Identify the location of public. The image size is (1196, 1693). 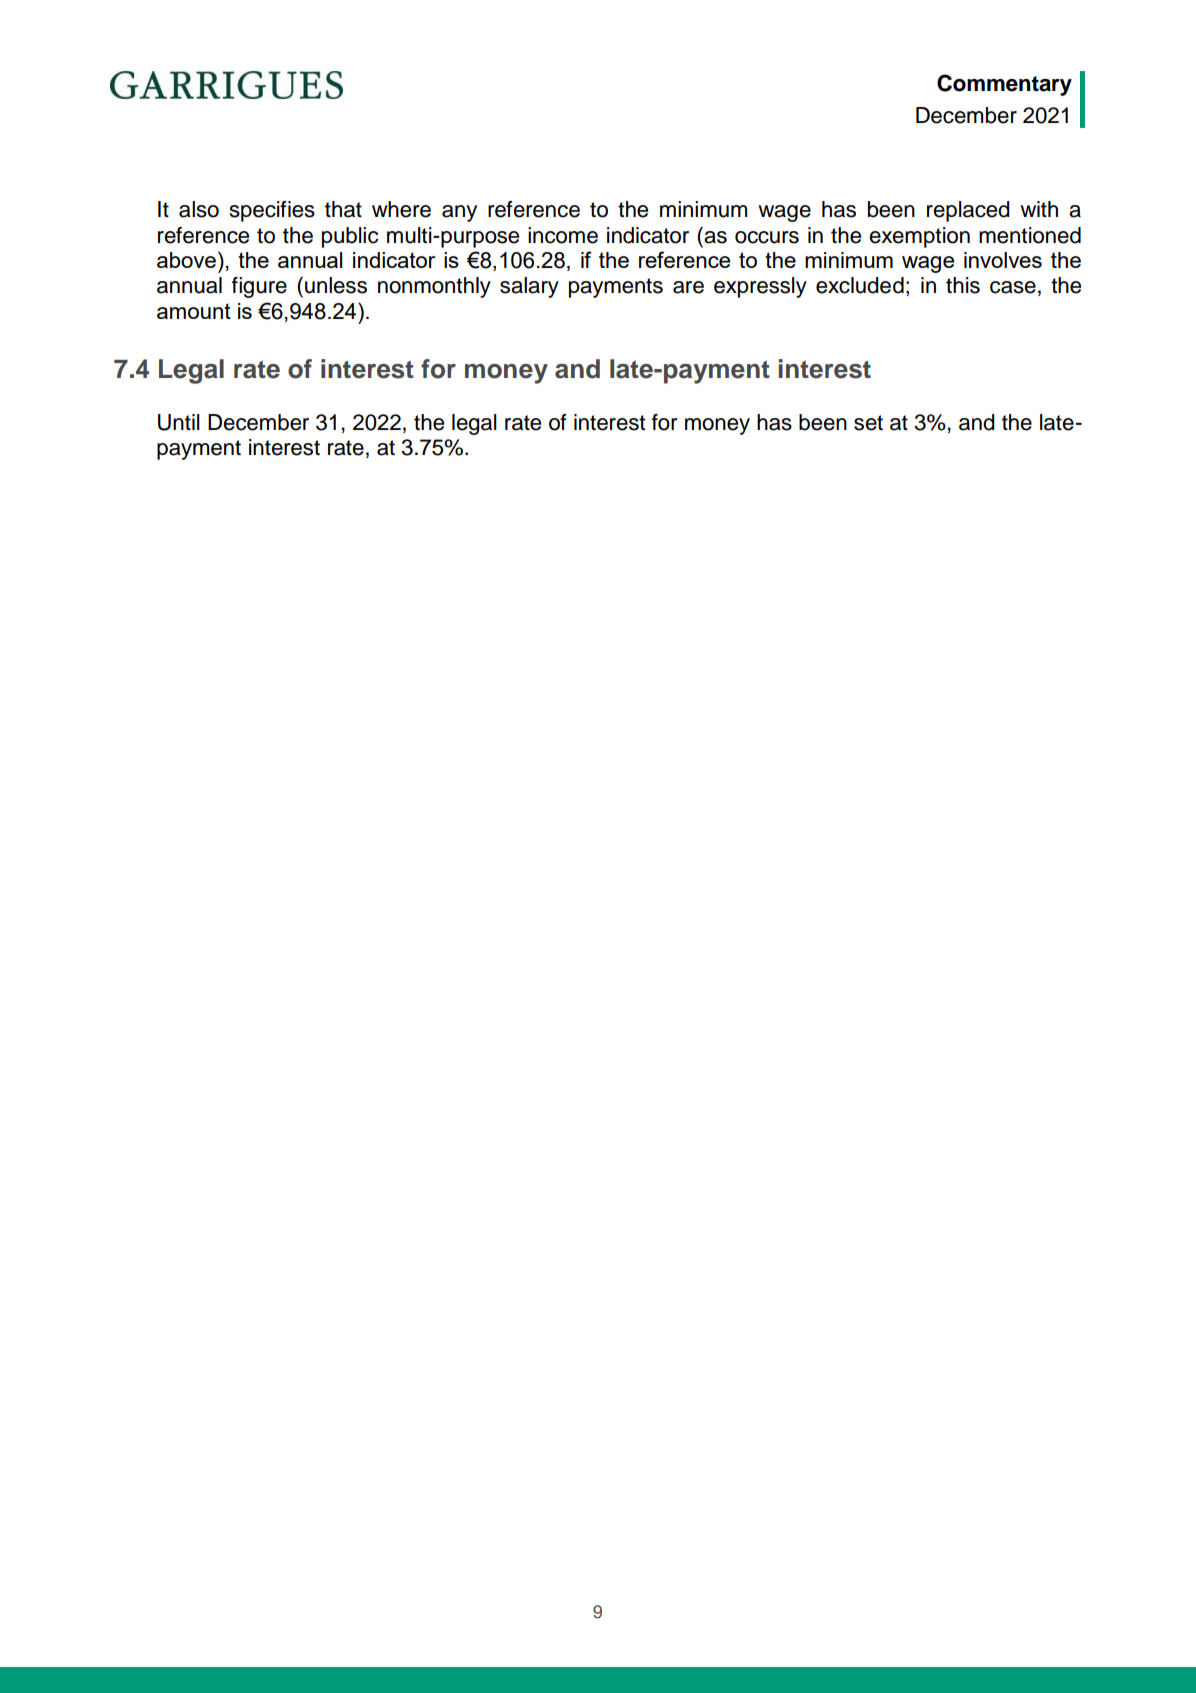
(350, 237).
